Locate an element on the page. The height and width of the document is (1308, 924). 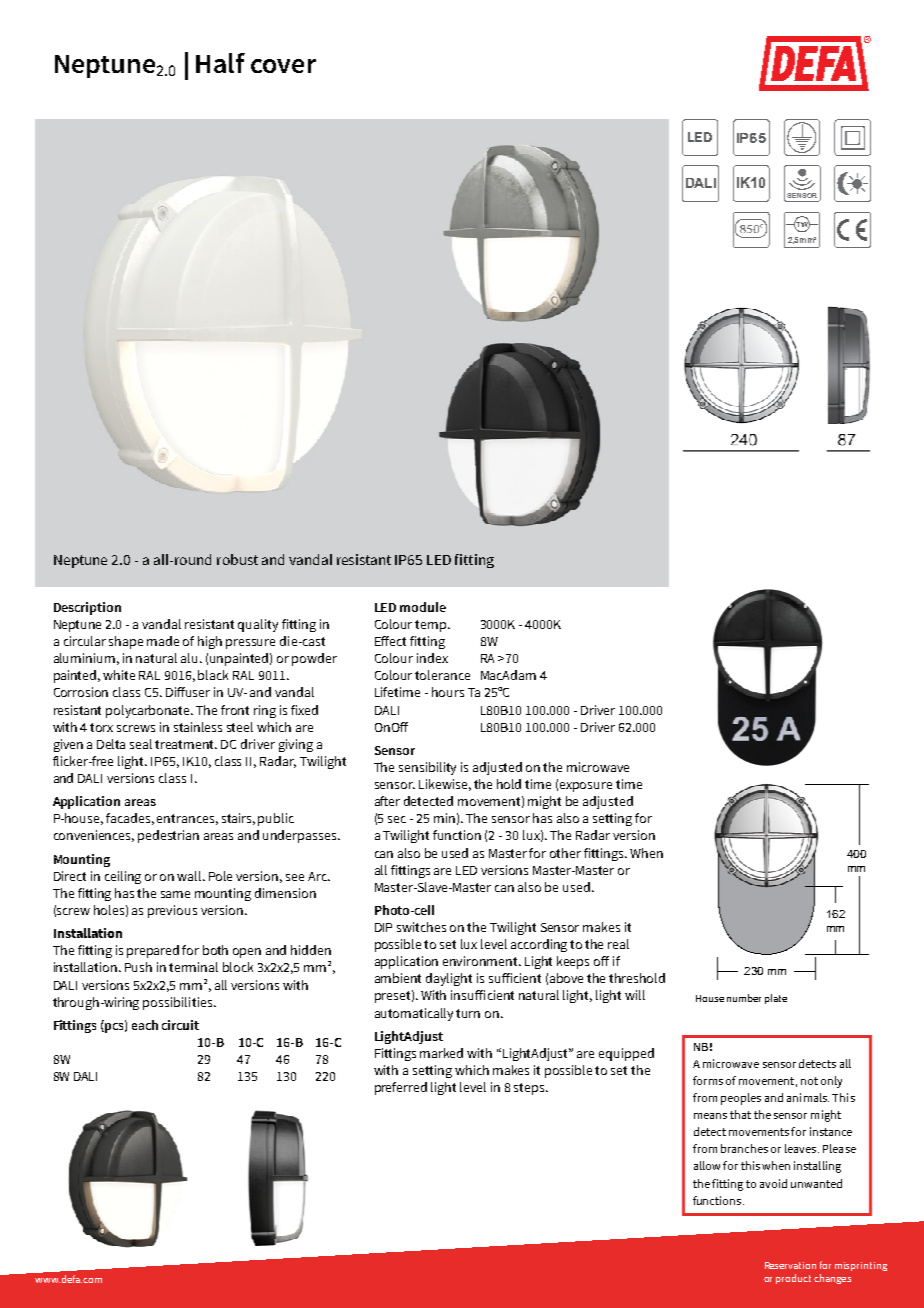
tolerance is located at coordinates (442, 675).
